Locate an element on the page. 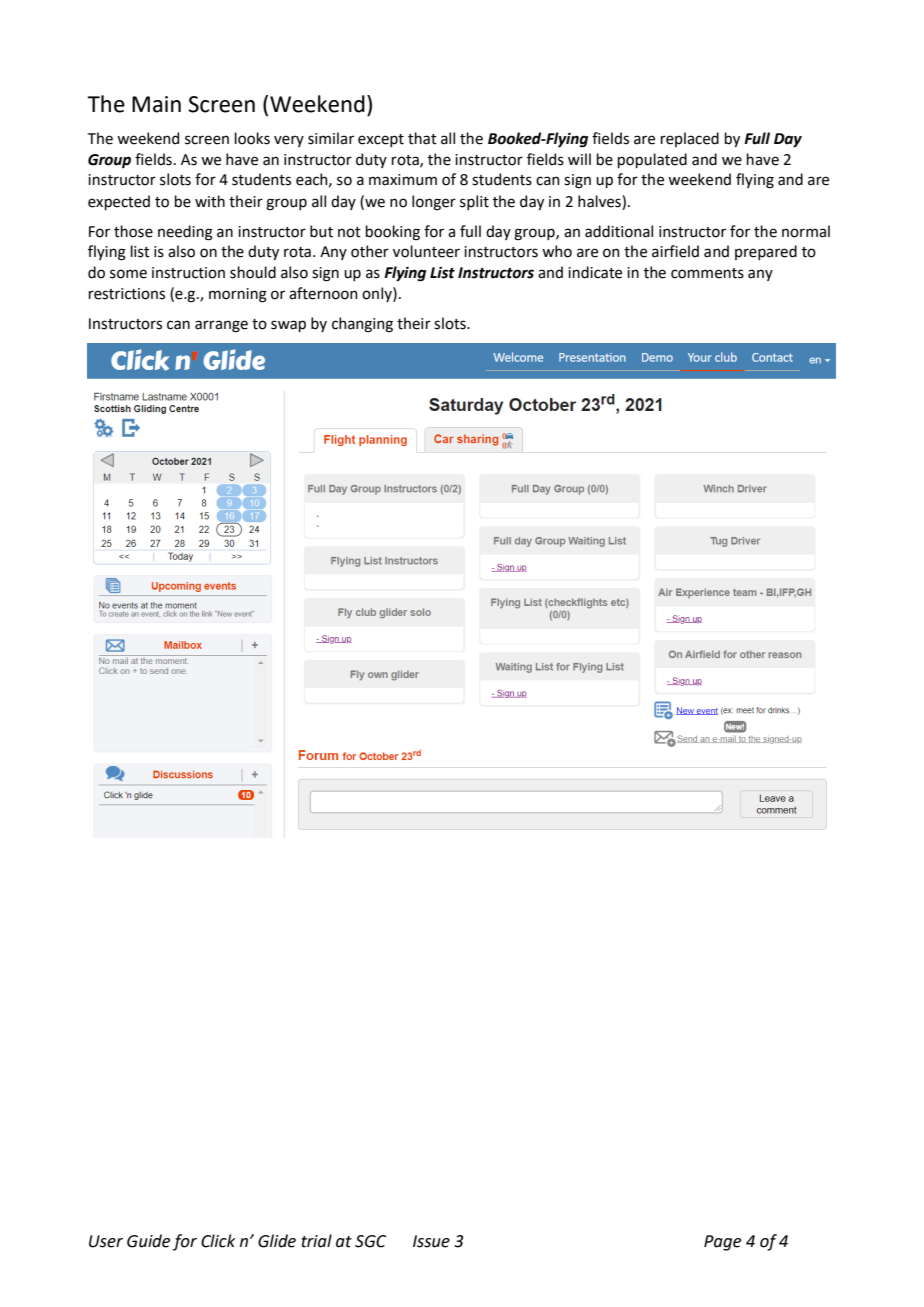  indicate is located at coordinates (595, 272).
